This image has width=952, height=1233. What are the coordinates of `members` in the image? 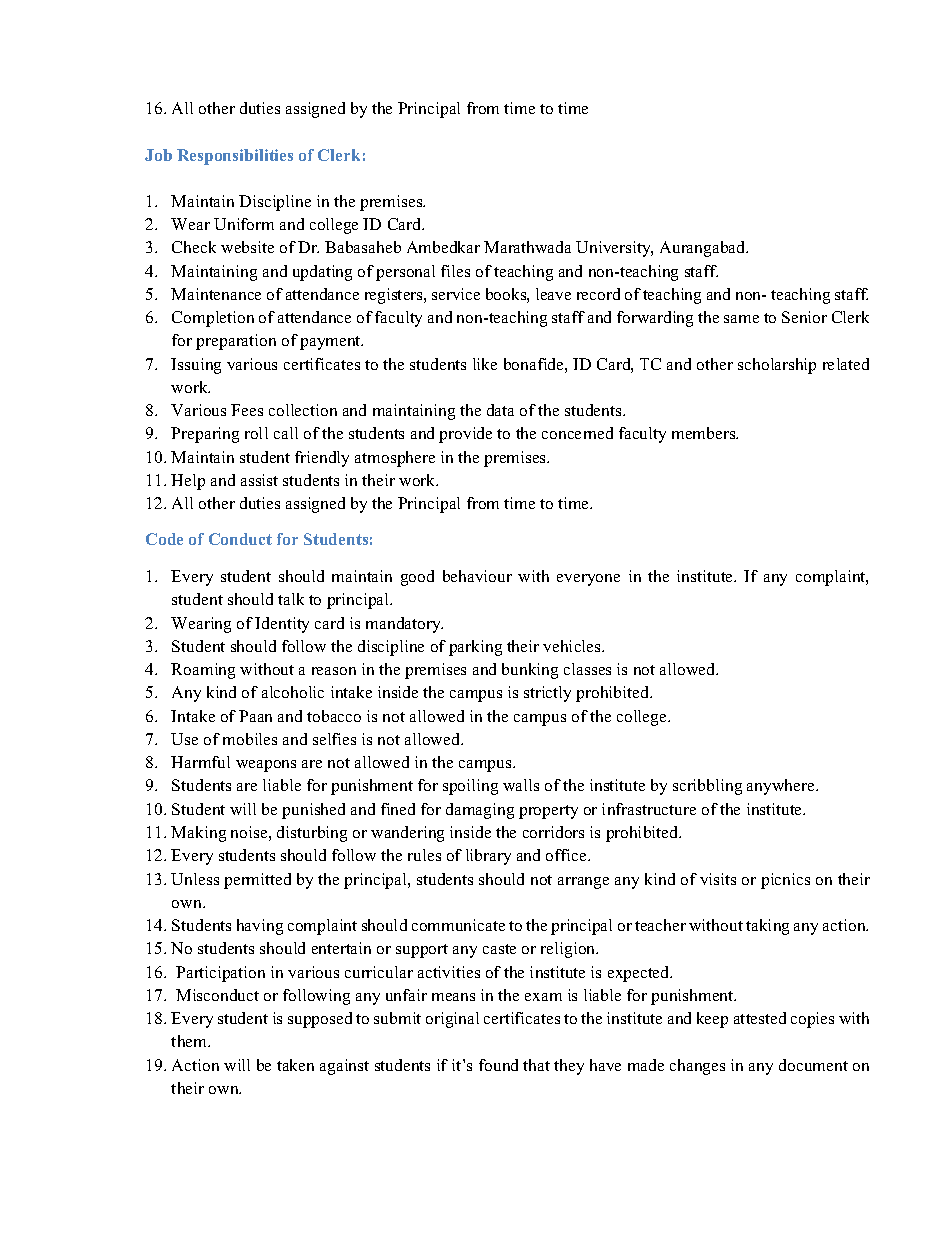 It's located at (705, 433).
